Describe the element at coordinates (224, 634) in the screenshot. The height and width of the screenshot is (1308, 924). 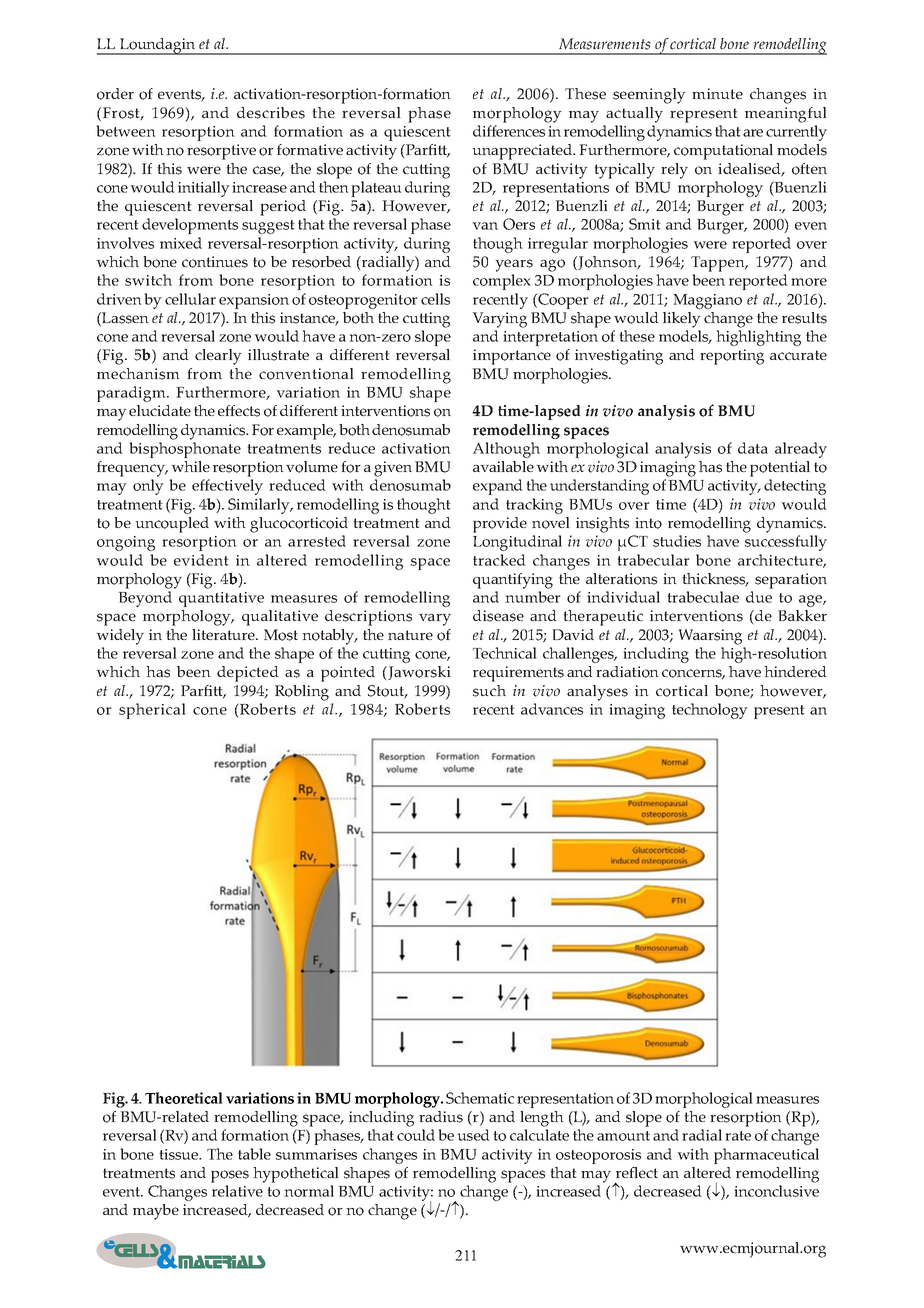
I see `literature` at that location.
